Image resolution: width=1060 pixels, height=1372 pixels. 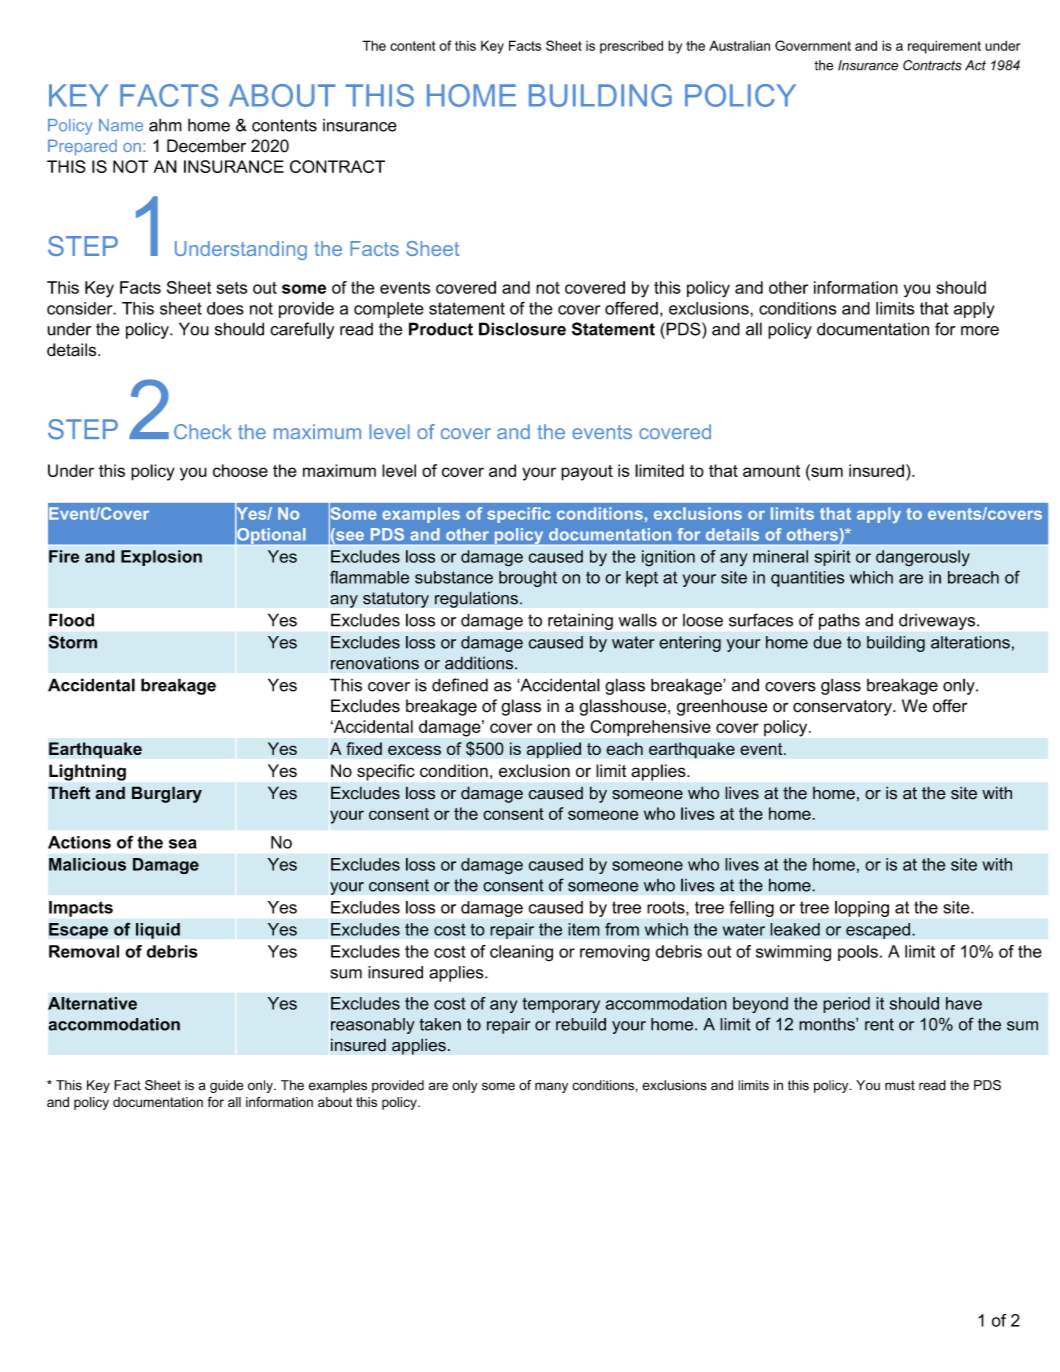 I want to click on prescribed, so click(x=631, y=47).
